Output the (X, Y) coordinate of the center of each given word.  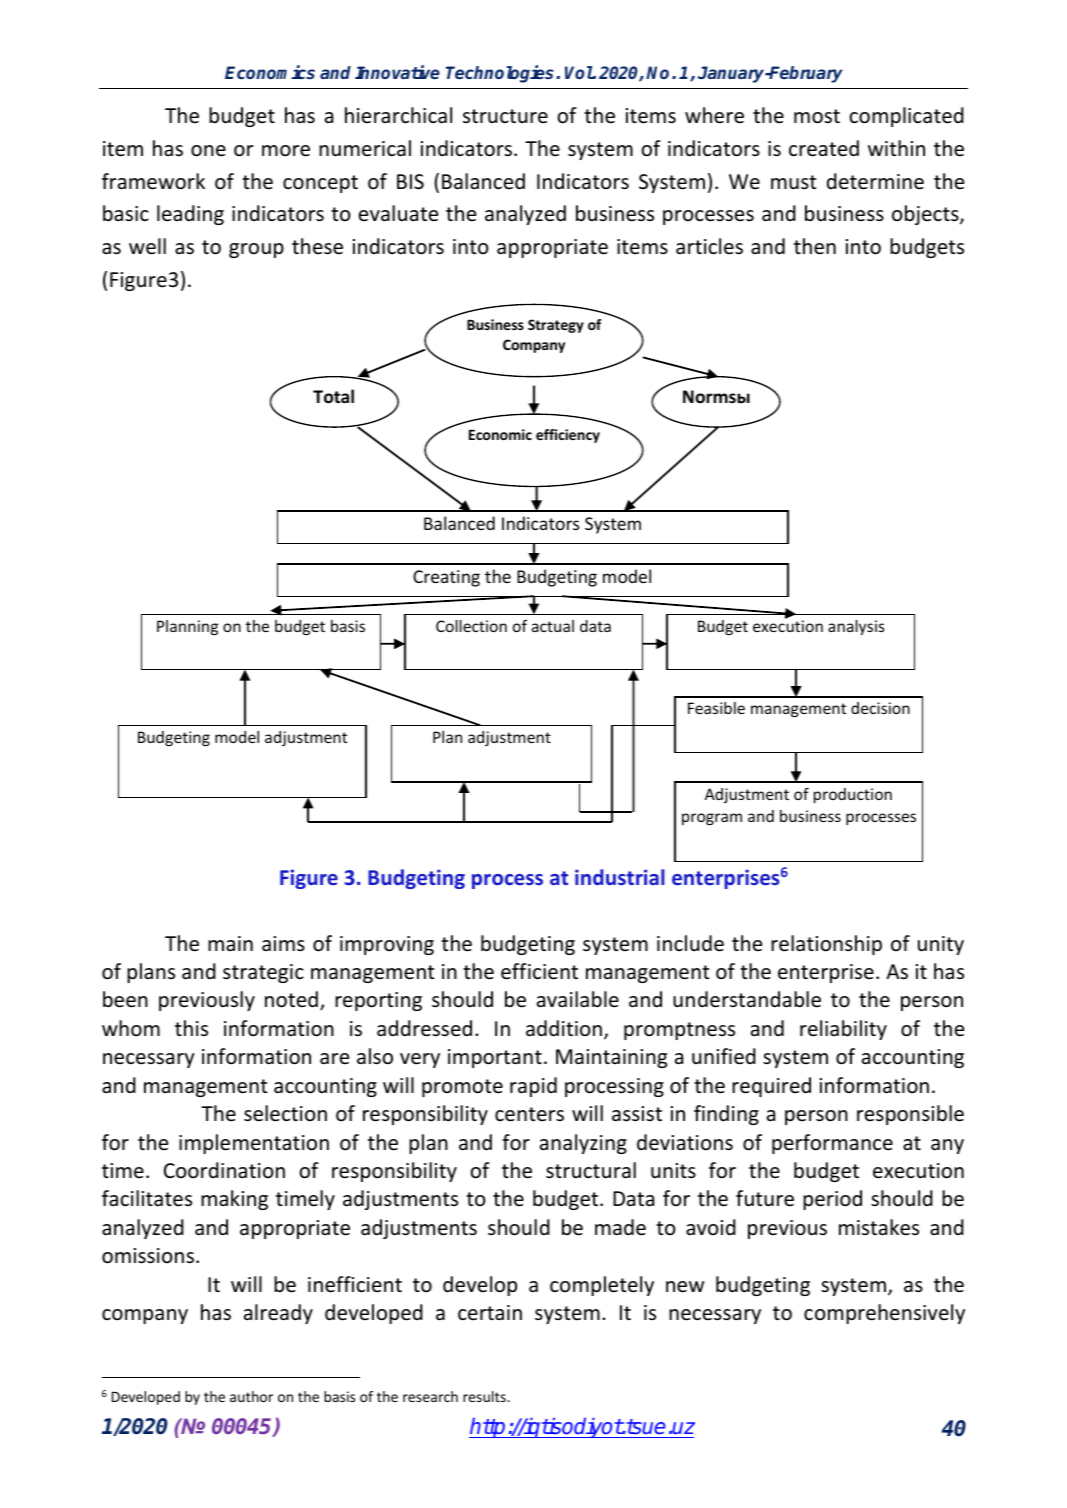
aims (283, 943)
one (208, 151)
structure (505, 116)
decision (880, 708)
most (817, 116)
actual (553, 626)
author (251, 1396)
